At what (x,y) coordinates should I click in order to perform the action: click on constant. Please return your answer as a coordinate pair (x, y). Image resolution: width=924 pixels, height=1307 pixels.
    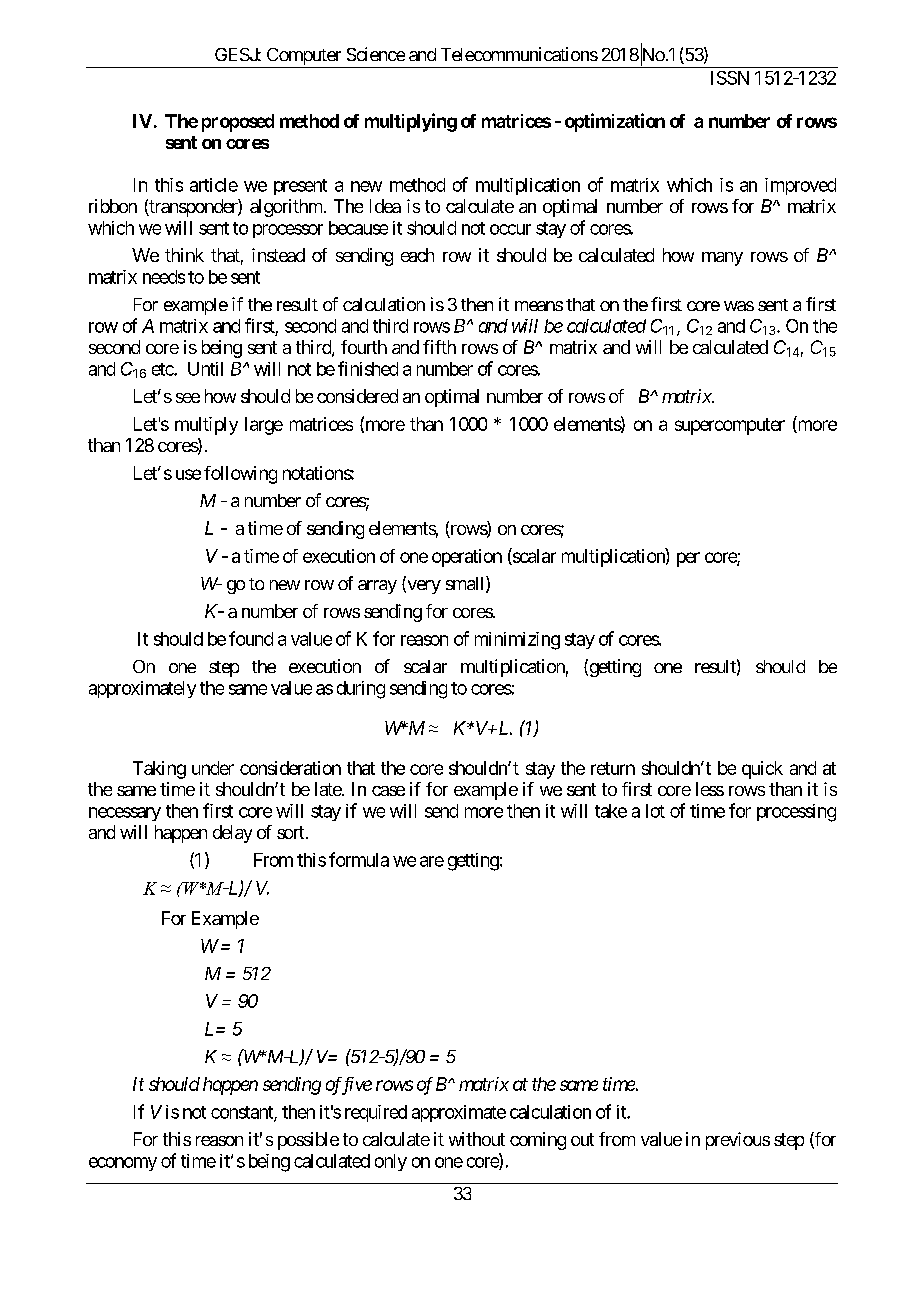
    Looking at the image, I should click on (243, 1113).
